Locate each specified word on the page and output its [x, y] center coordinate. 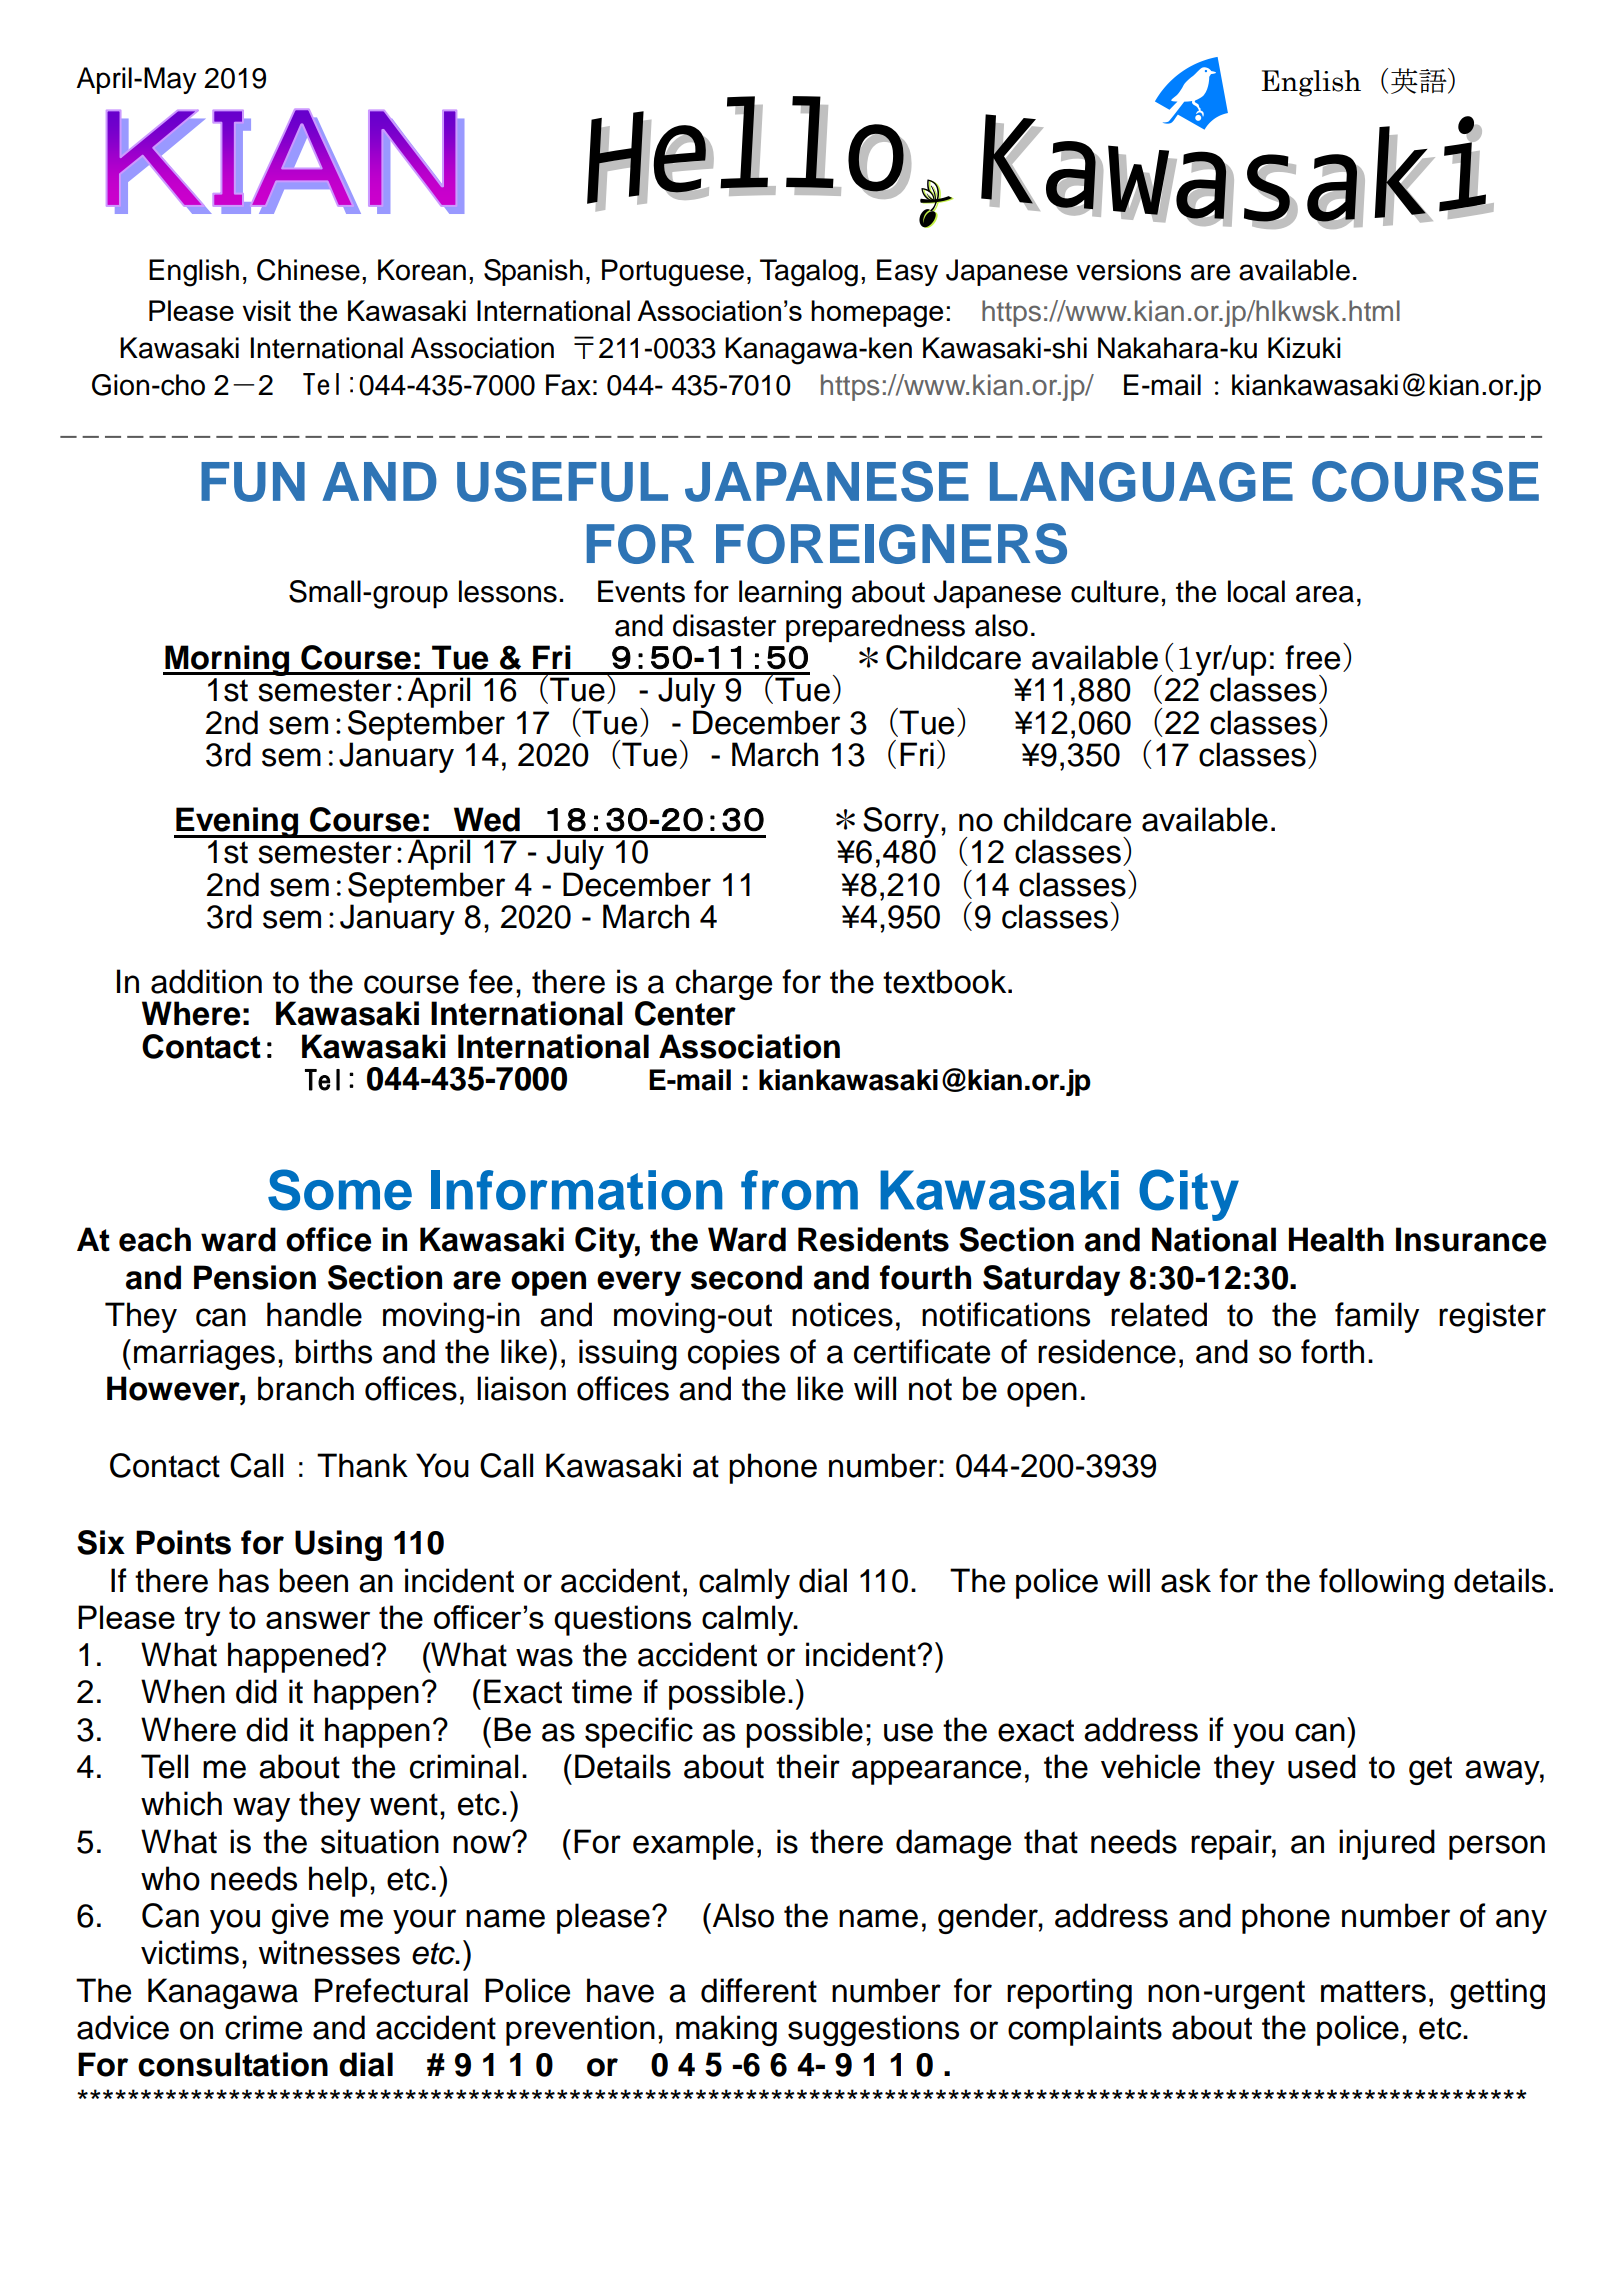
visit [266, 310]
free [1312, 657]
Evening [237, 822]
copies [734, 1354]
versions [1128, 270]
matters [1373, 1991]
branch [306, 1388]
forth [1332, 1351]
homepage [877, 314]
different [759, 1990]
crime [263, 2027]
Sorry [902, 822]
